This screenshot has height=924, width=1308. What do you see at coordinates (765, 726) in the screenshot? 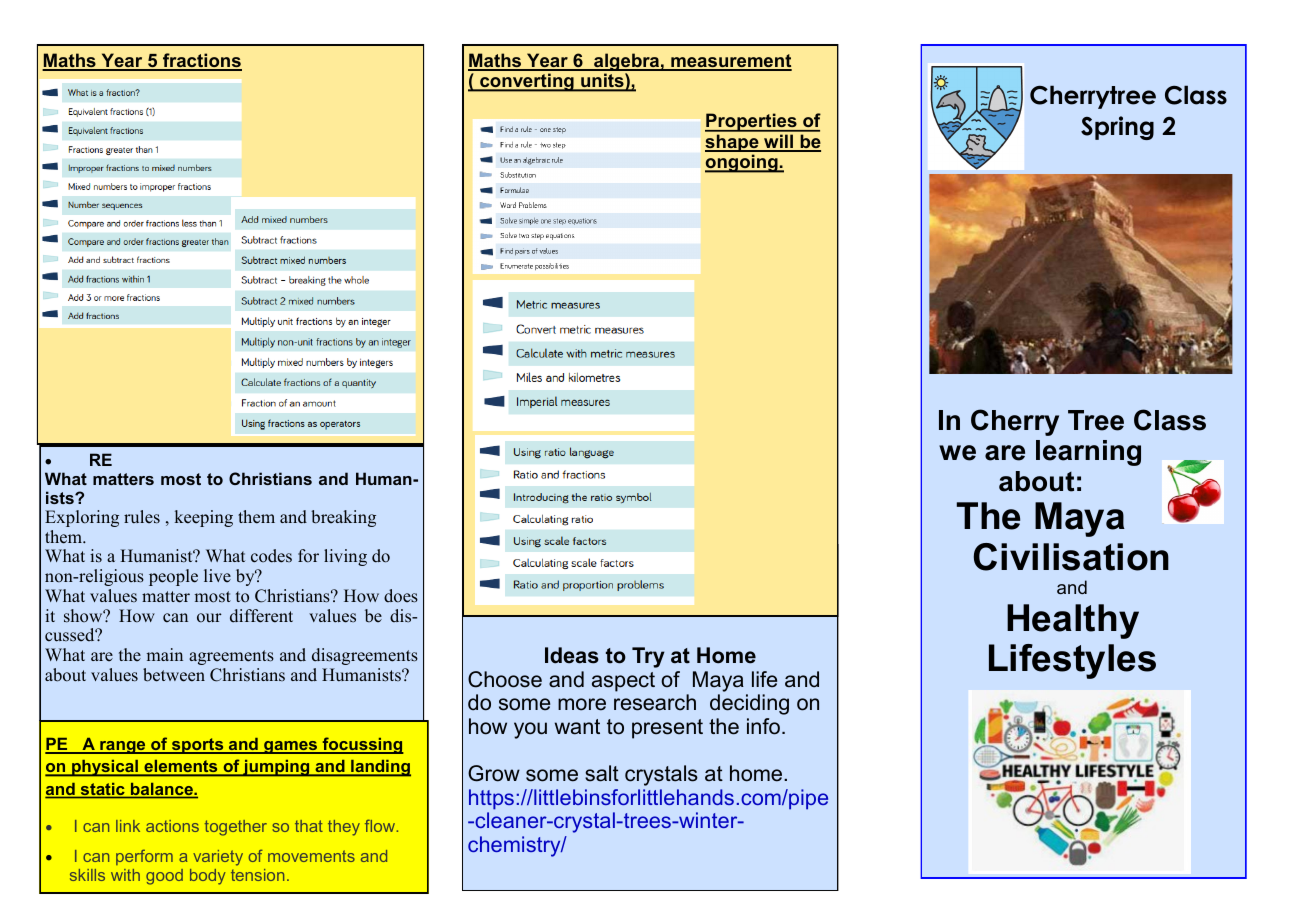
I see `info` at bounding box center [765, 726].
